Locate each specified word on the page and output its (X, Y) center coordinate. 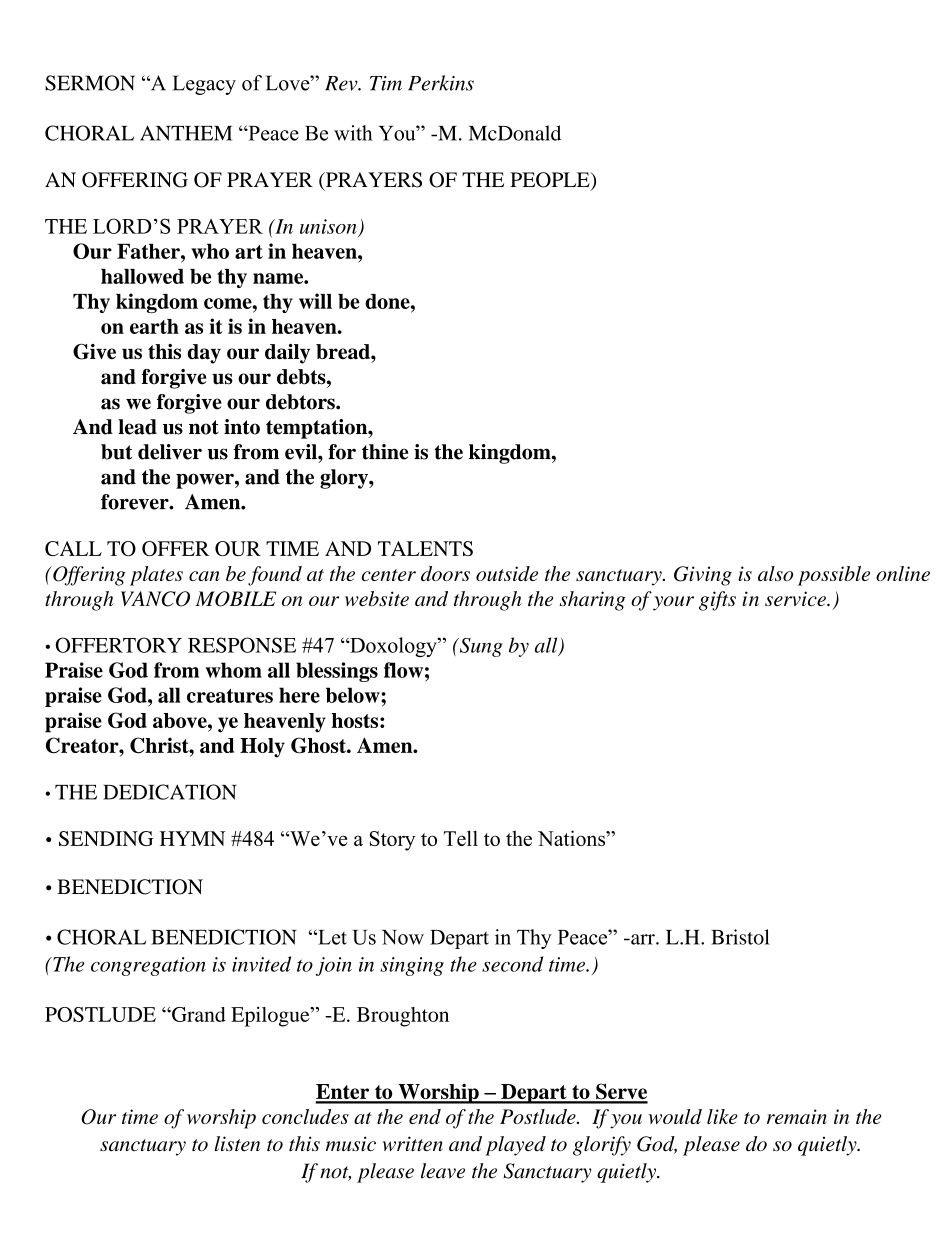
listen (237, 1143)
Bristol (740, 937)
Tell (461, 838)
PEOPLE (551, 181)
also (775, 573)
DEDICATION (170, 792)
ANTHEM (186, 133)
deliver (170, 452)
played (515, 1146)
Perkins (441, 83)
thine (385, 452)
